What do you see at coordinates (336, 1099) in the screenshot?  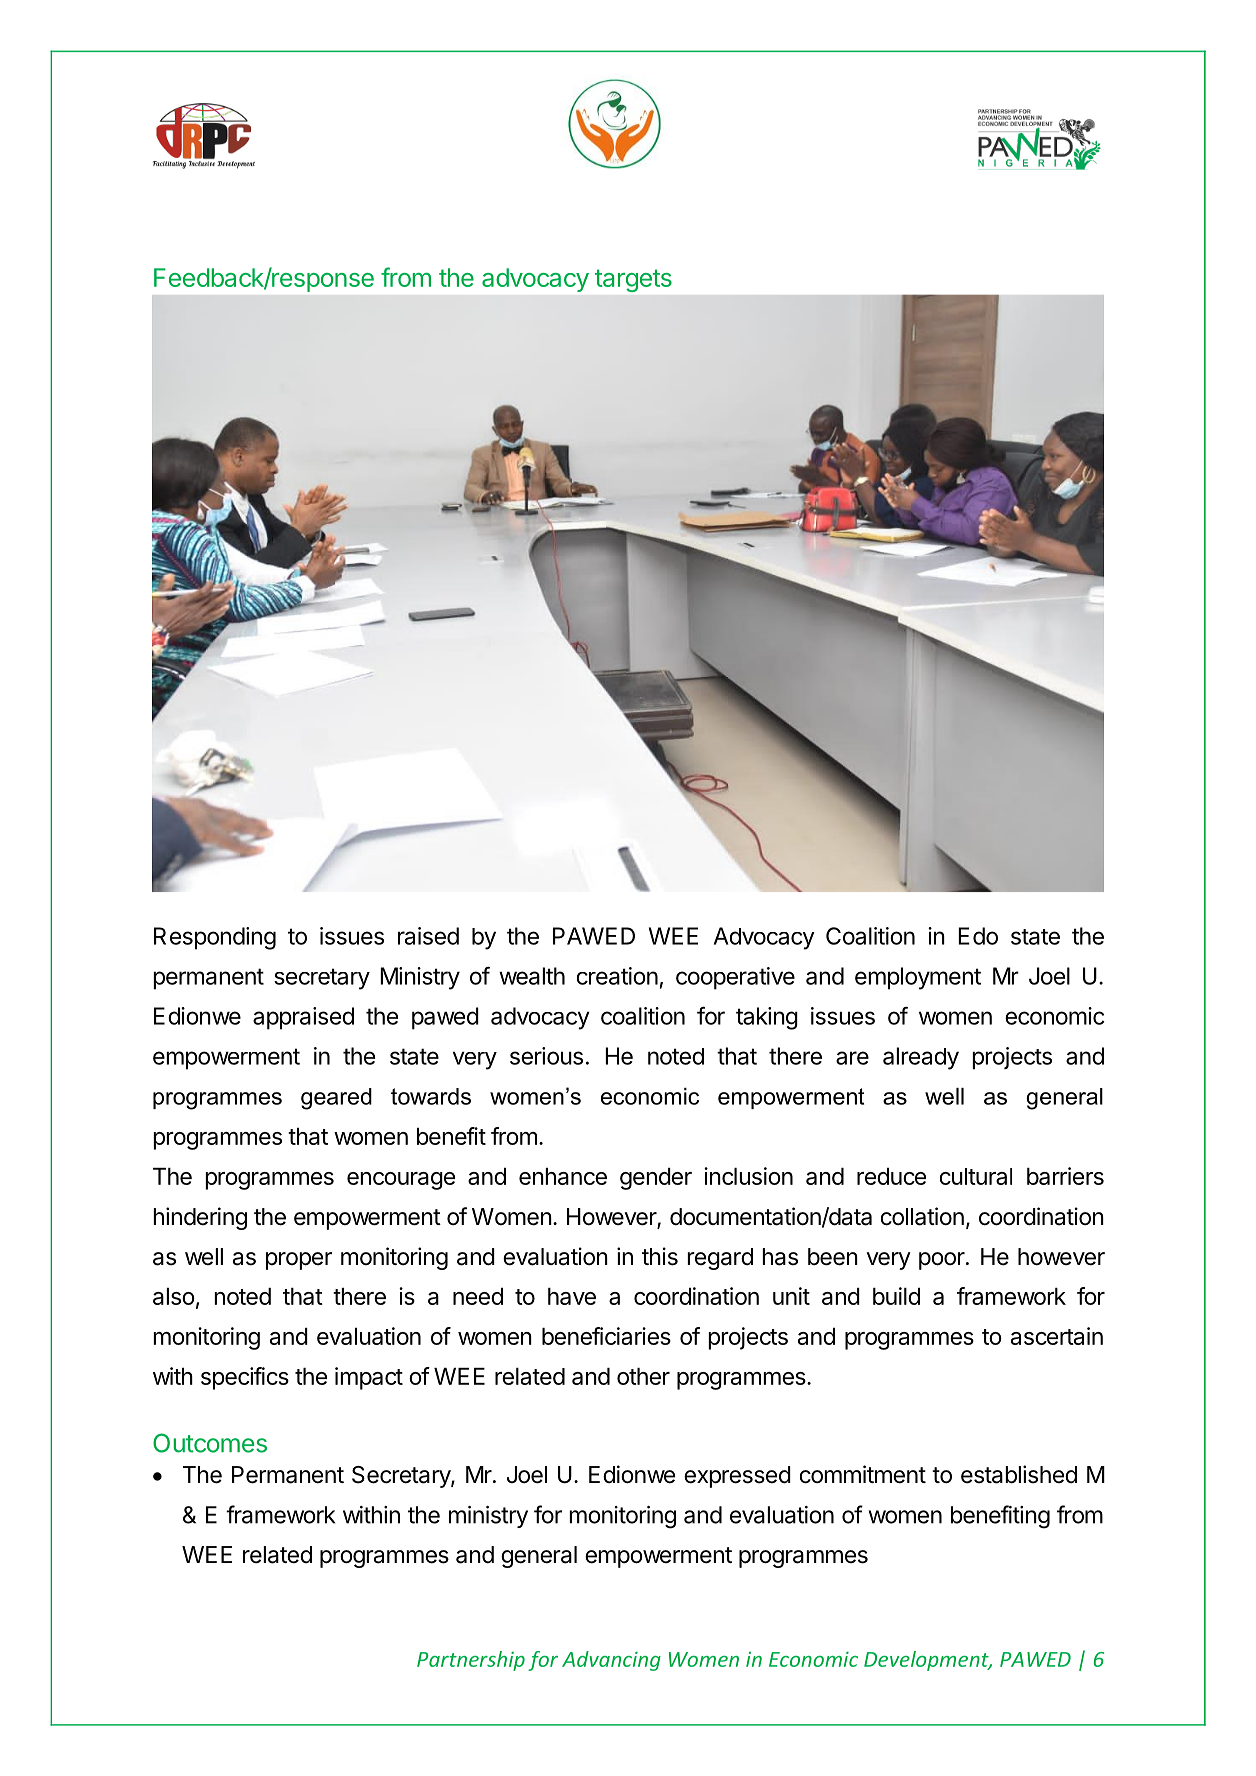 I see `geared` at bounding box center [336, 1099].
